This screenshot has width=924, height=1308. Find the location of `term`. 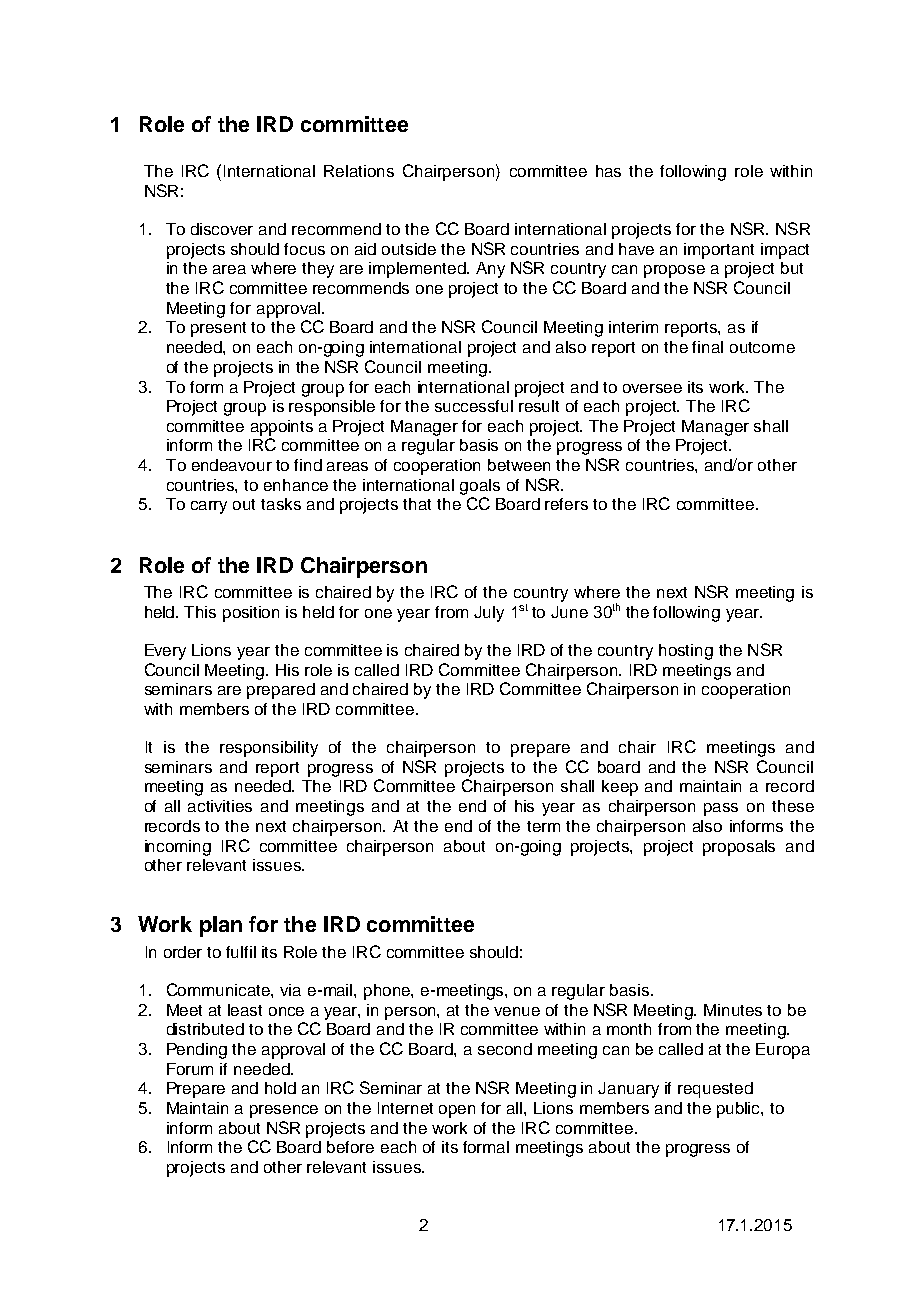

term is located at coordinates (543, 826).
